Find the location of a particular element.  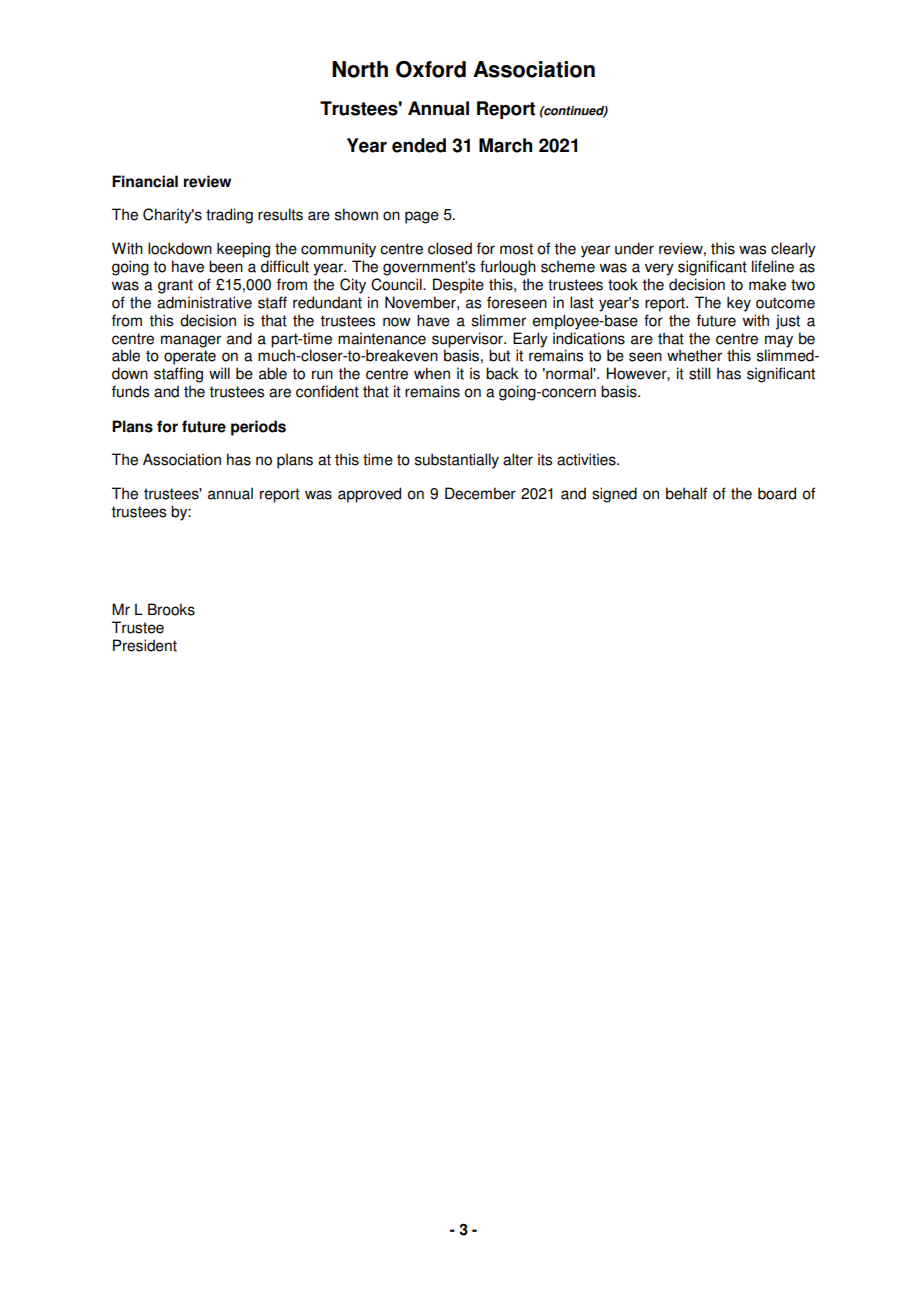

March is located at coordinates (506, 145).
